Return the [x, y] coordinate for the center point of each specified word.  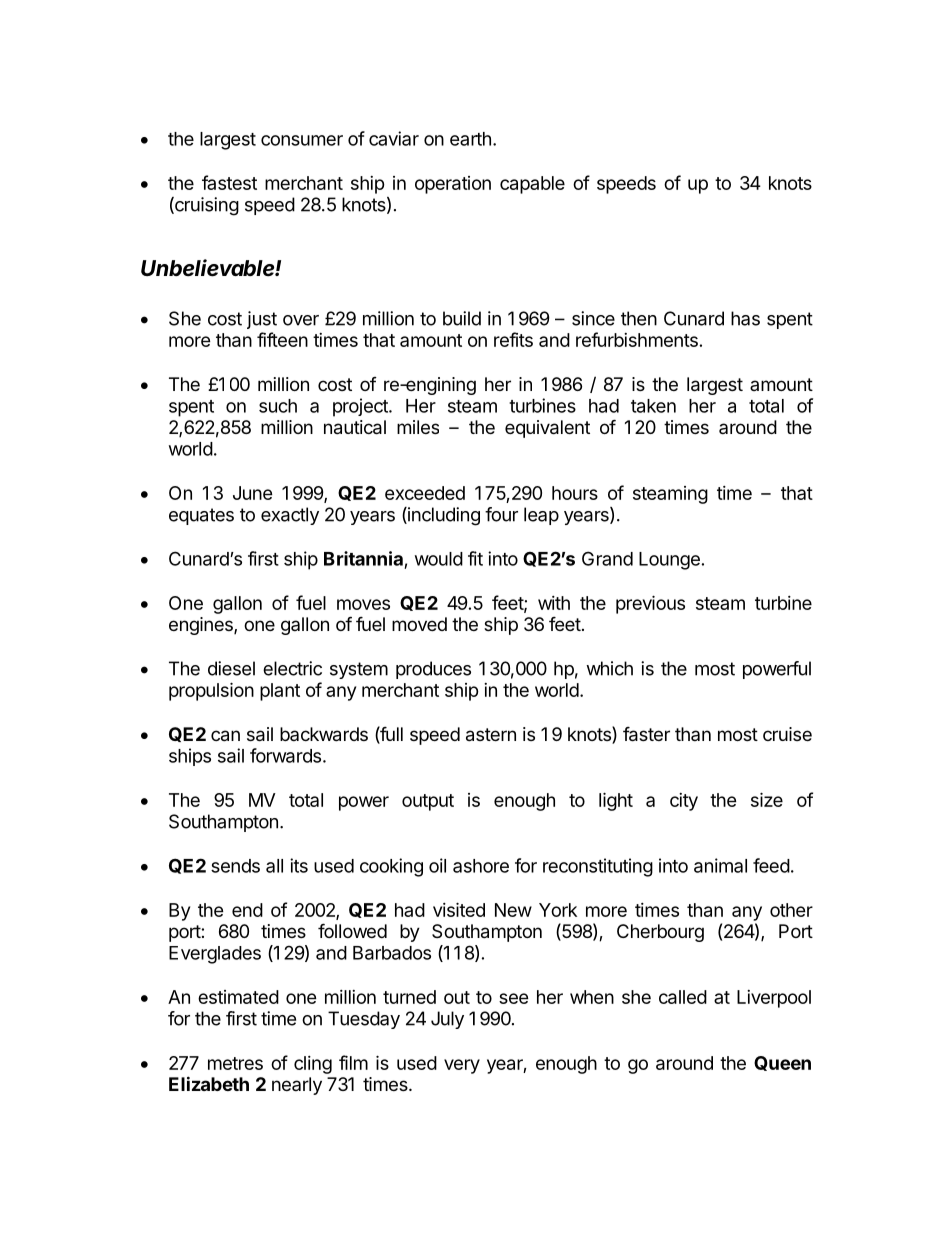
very [462, 1066]
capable [532, 185]
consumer [302, 140]
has [745, 318]
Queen [782, 1063]
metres [235, 1063]
